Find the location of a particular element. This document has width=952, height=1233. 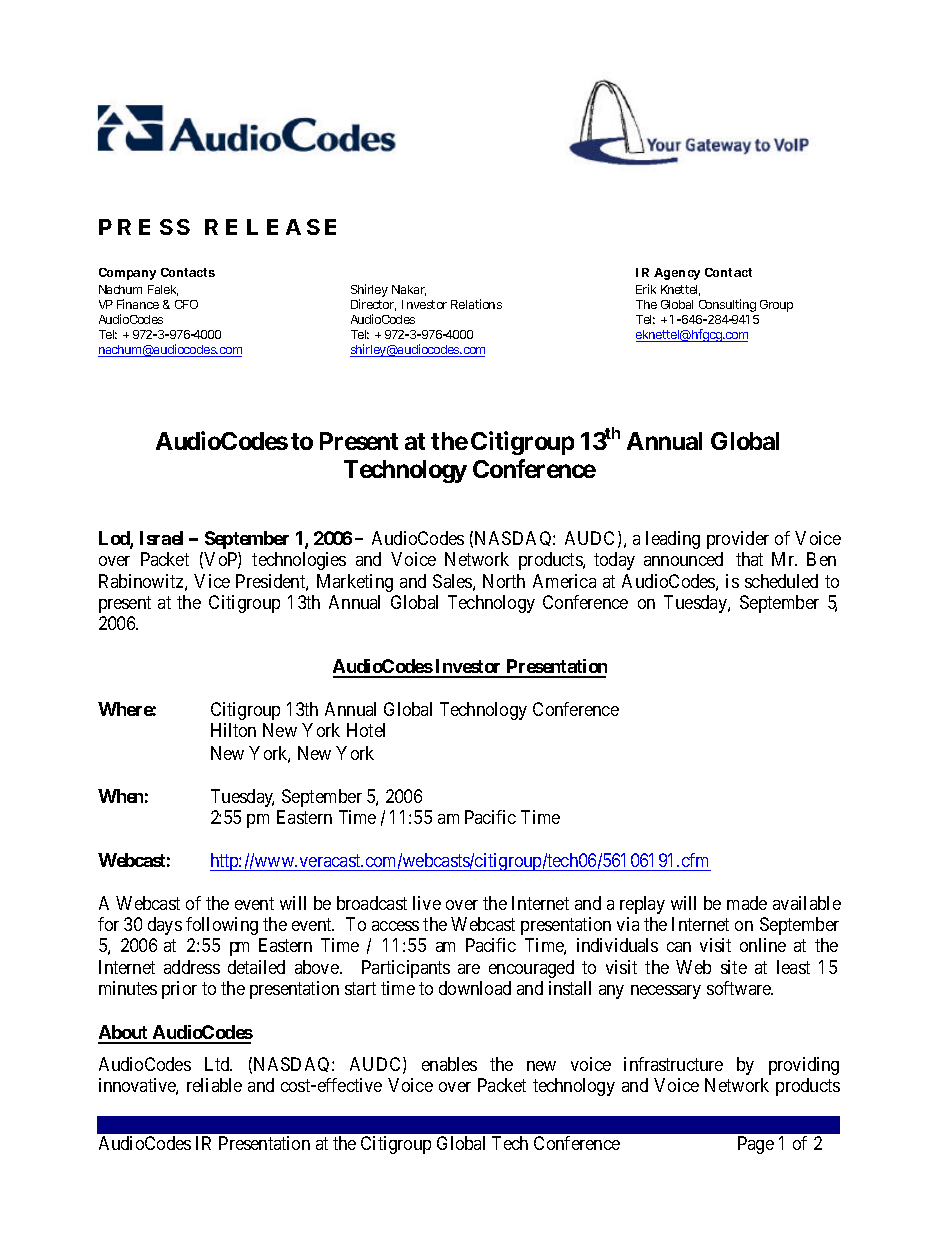

Relations is located at coordinates (476, 304).
